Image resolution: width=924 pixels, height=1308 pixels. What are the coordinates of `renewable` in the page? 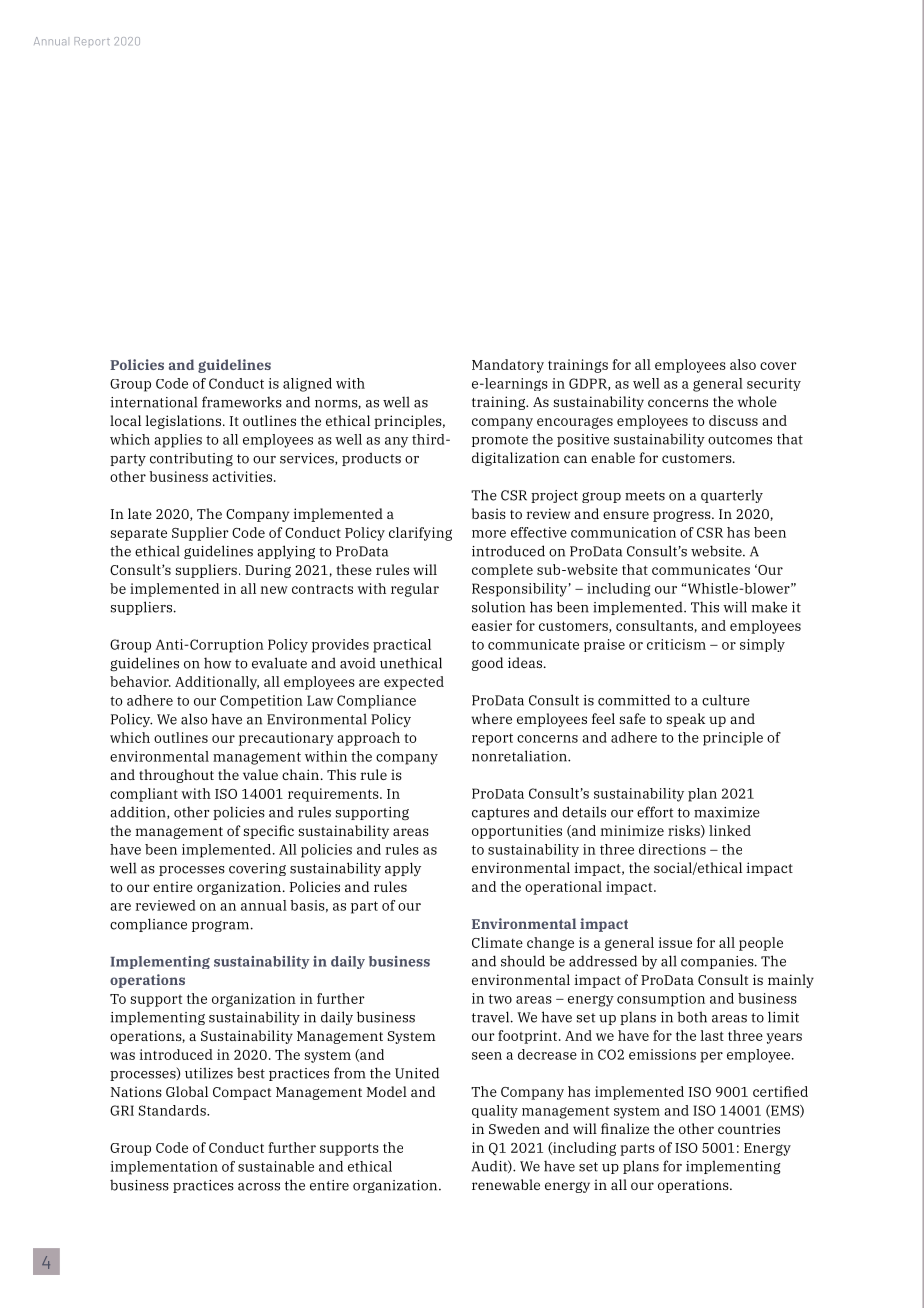 It's located at (506, 1184).
